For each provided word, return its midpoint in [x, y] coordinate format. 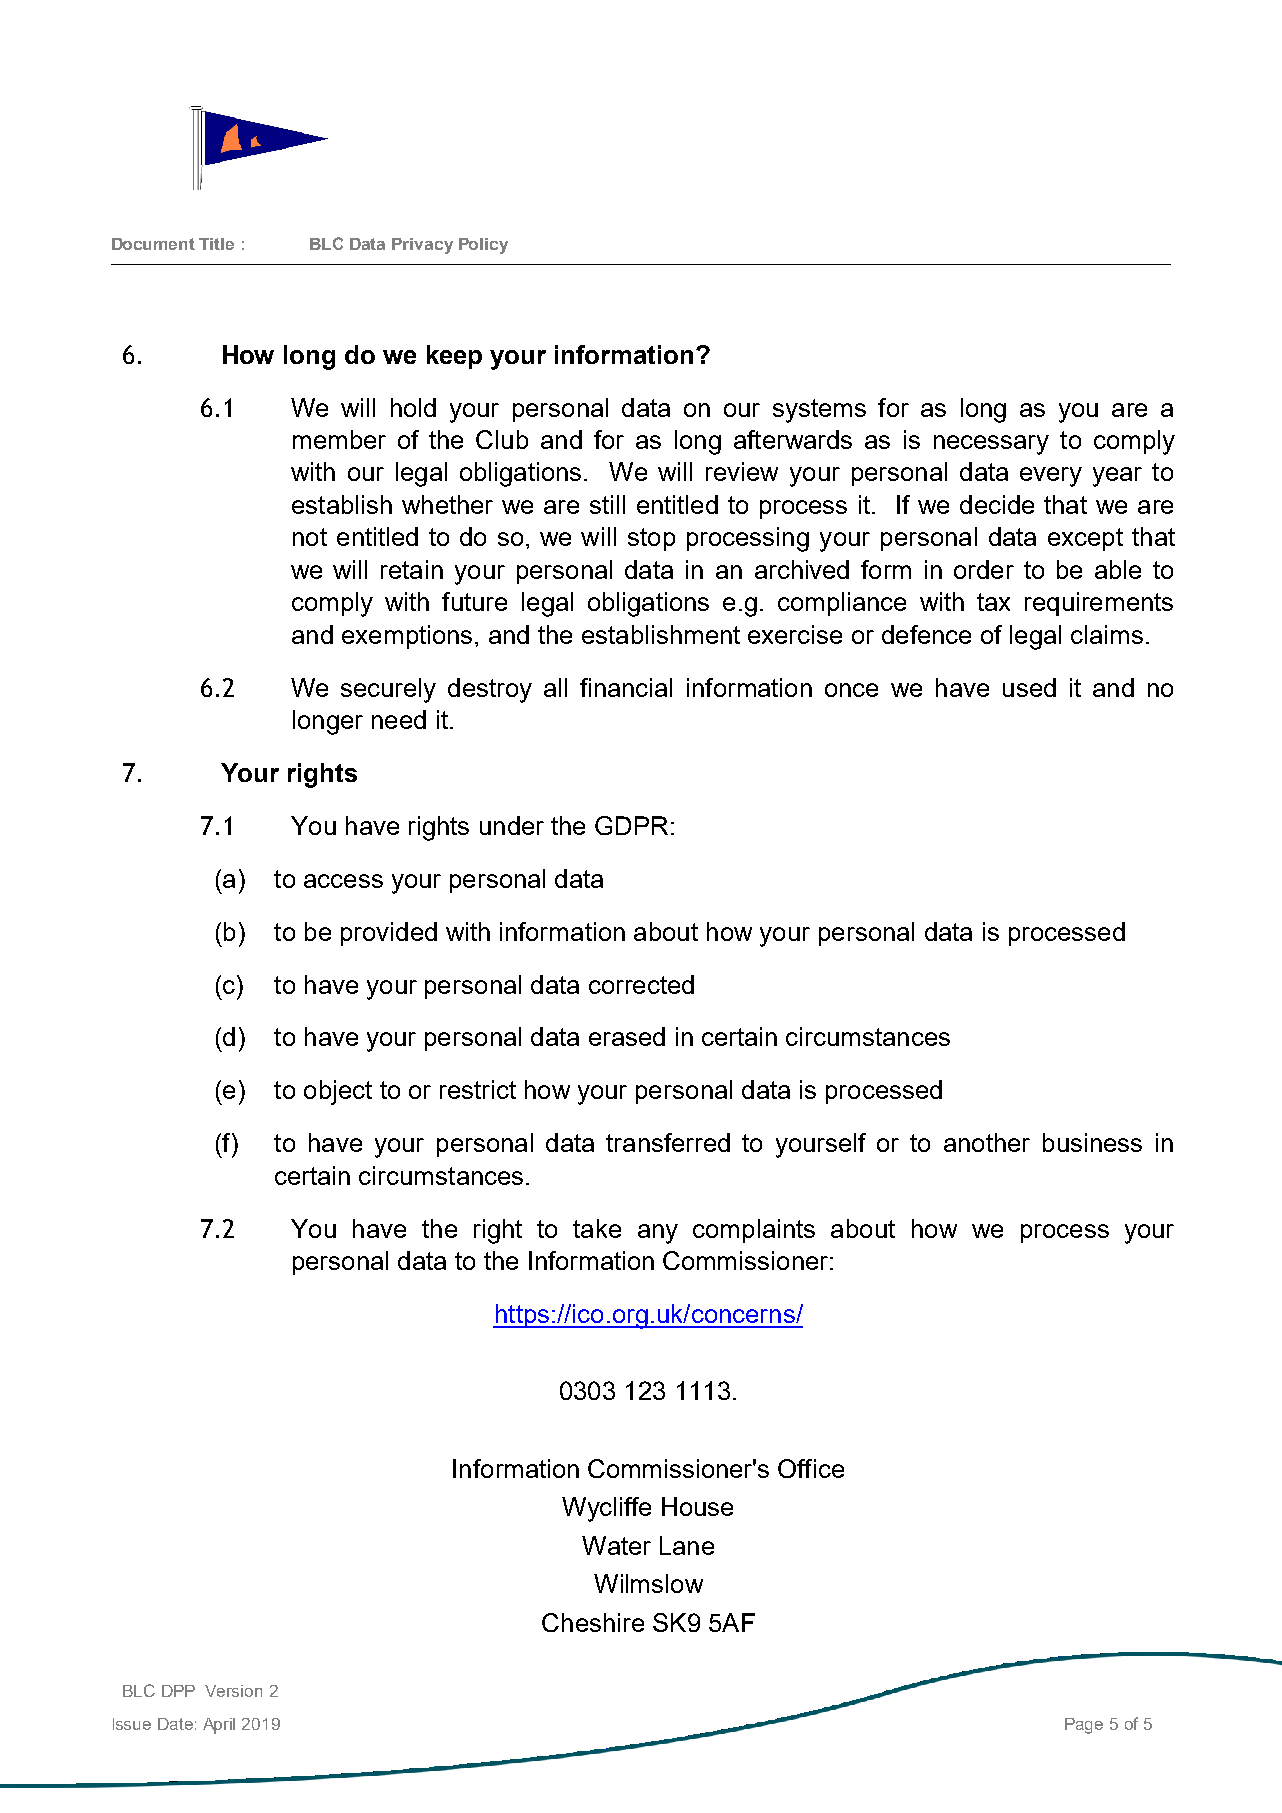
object [338, 1092]
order [984, 569]
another [987, 1142]
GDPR [631, 825]
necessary [991, 445]
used [1029, 687]
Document [153, 244]
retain [412, 569]
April [219, 1726]
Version [233, 1691]
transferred [668, 1142]
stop [651, 539]
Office [811, 1468]
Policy [483, 246]
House [697, 1506]
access [343, 881]
